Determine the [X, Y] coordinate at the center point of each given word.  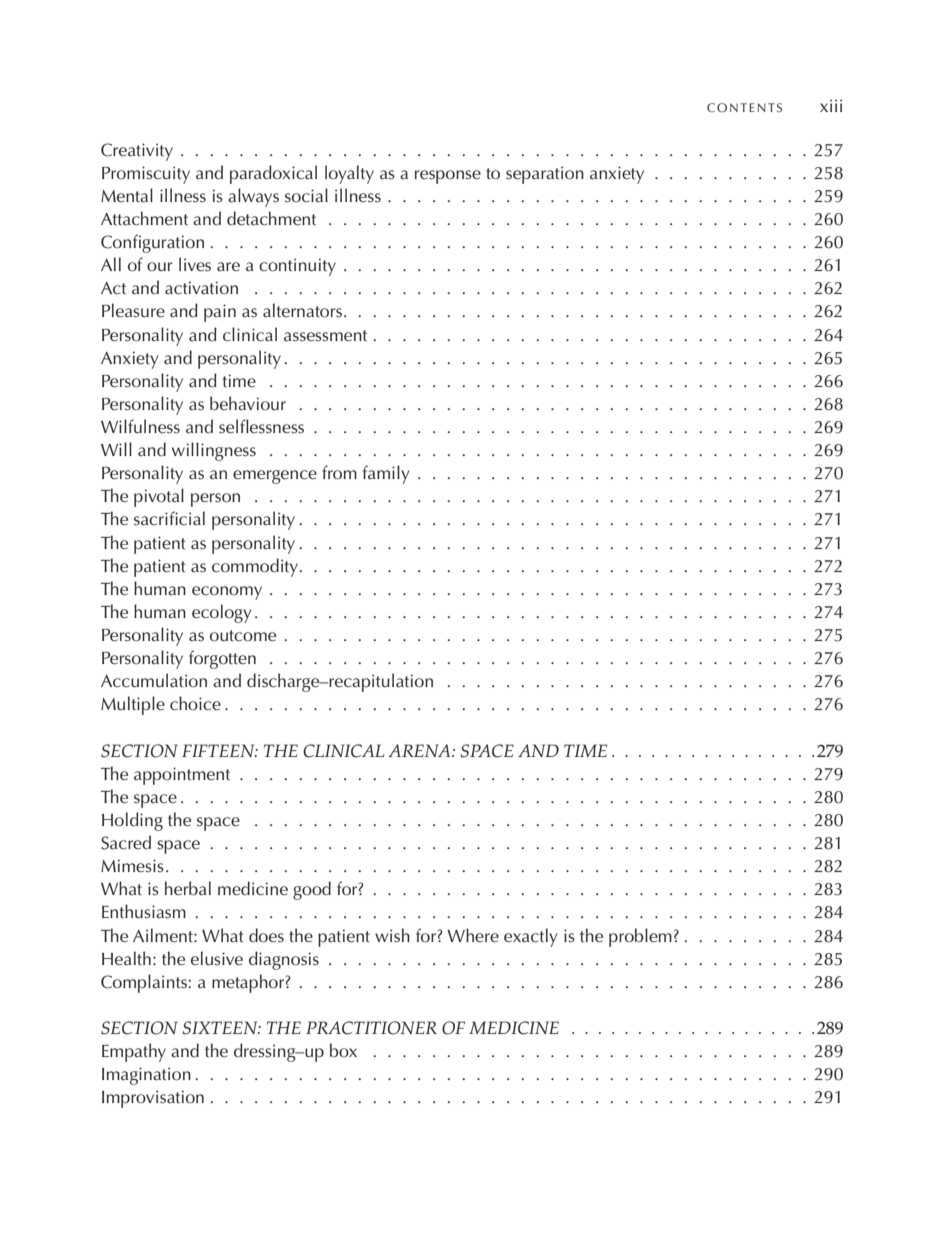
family [386, 474]
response [448, 177]
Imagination [146, 1076]
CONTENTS [744, 107]
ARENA [420, 750]
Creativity [137, 152]
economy [227, 593]
